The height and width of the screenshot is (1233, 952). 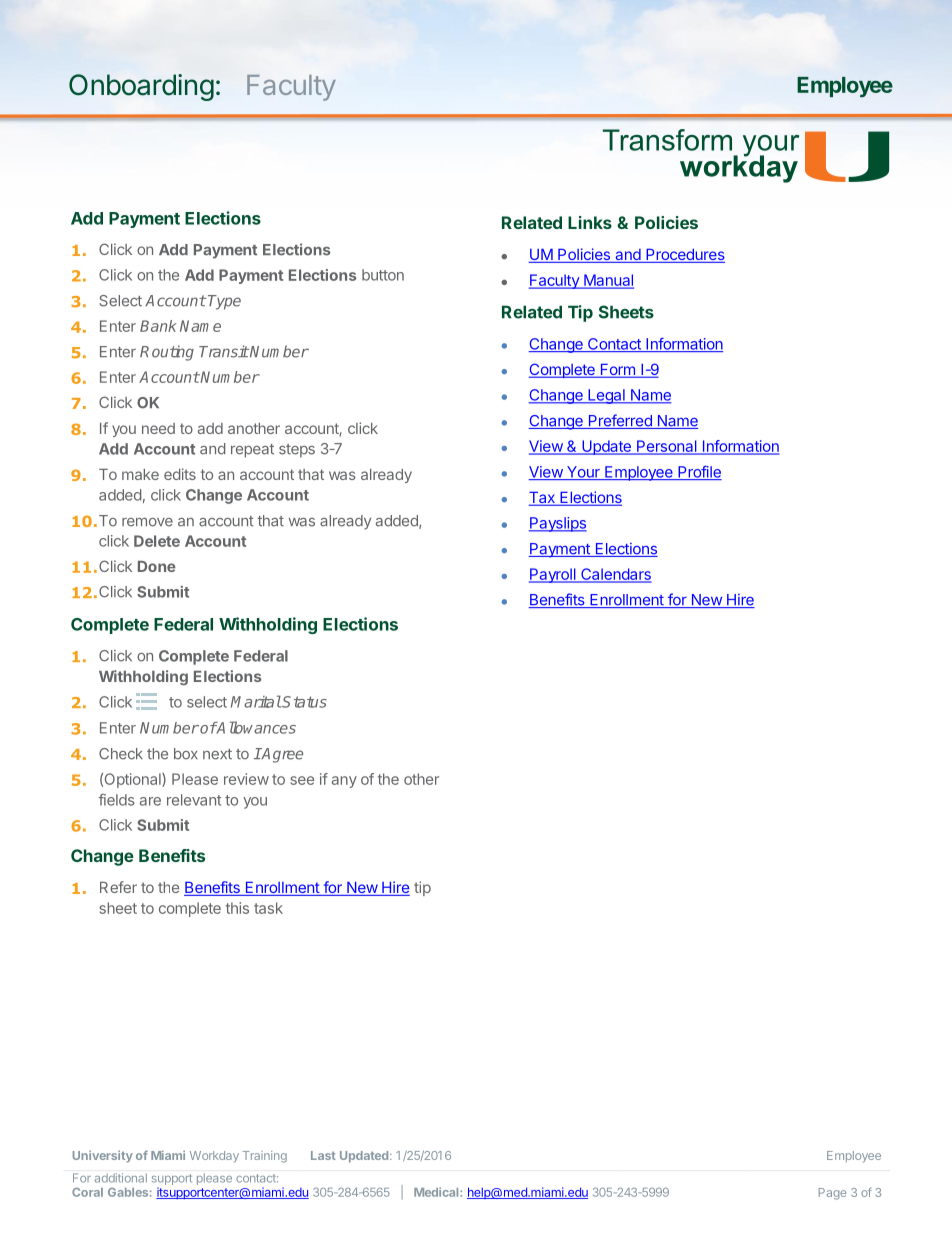 What do you see at coordinates (606, 396) in the screenshot?
I see `Legal` at bounding box center [606, 396].
